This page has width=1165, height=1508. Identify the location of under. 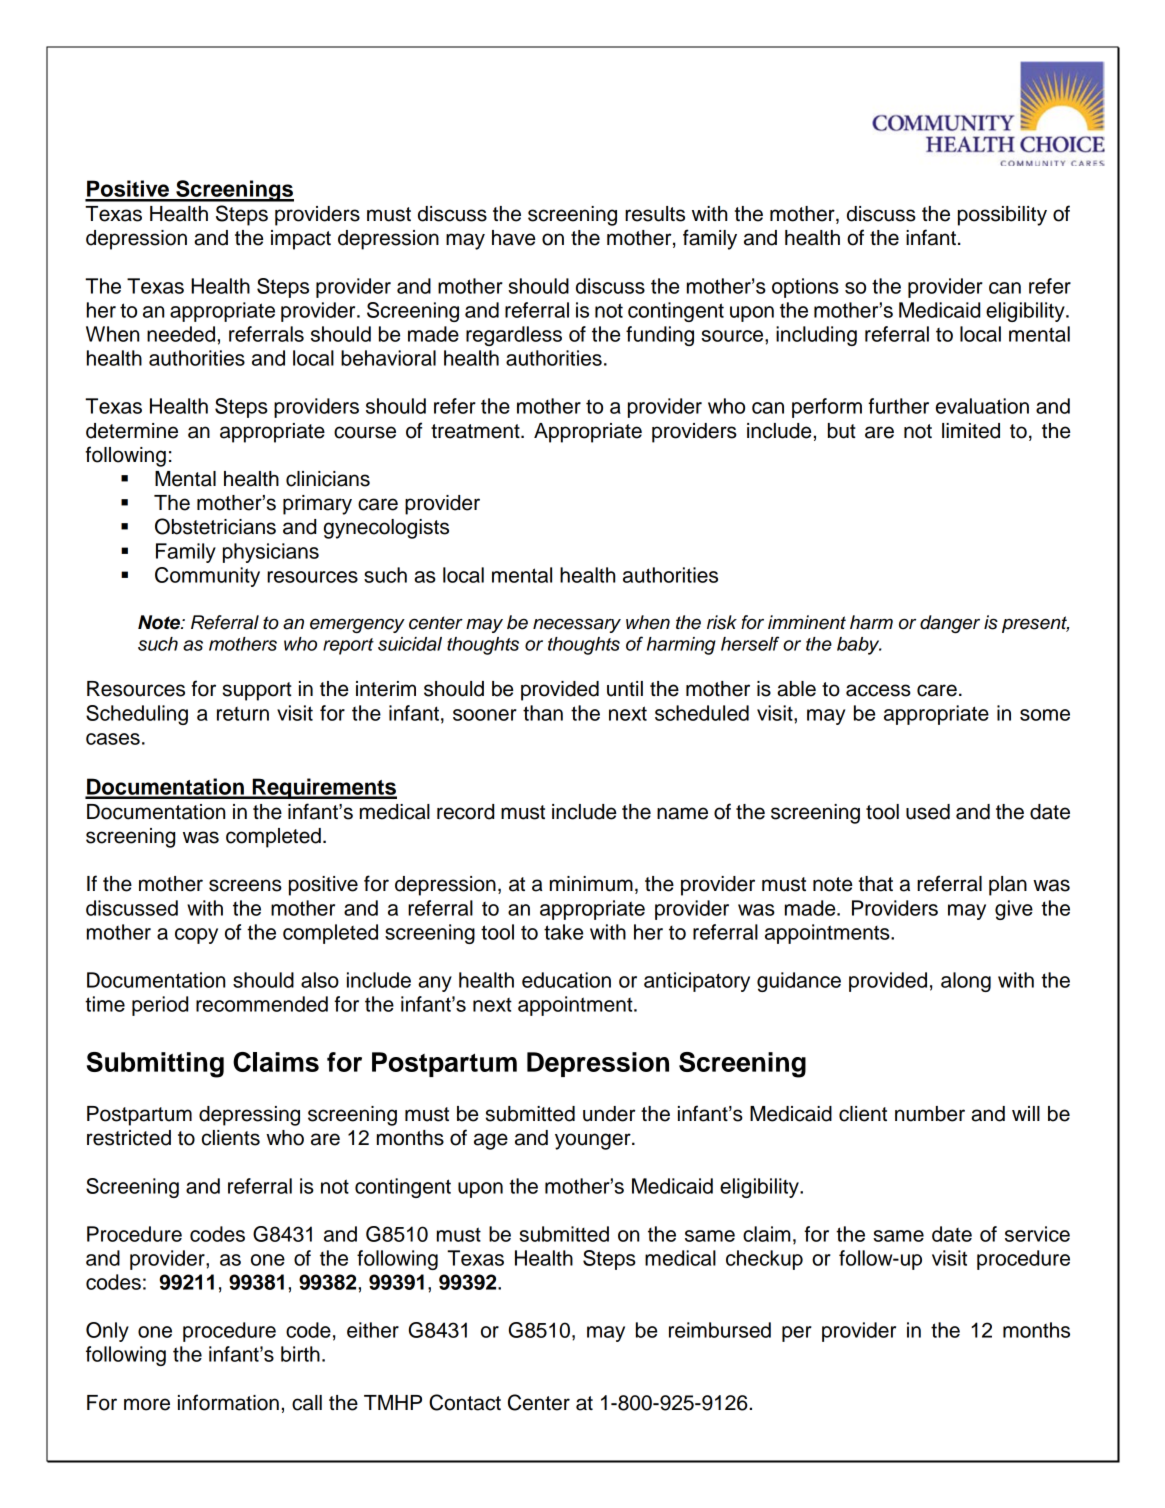
(609, 1114).
